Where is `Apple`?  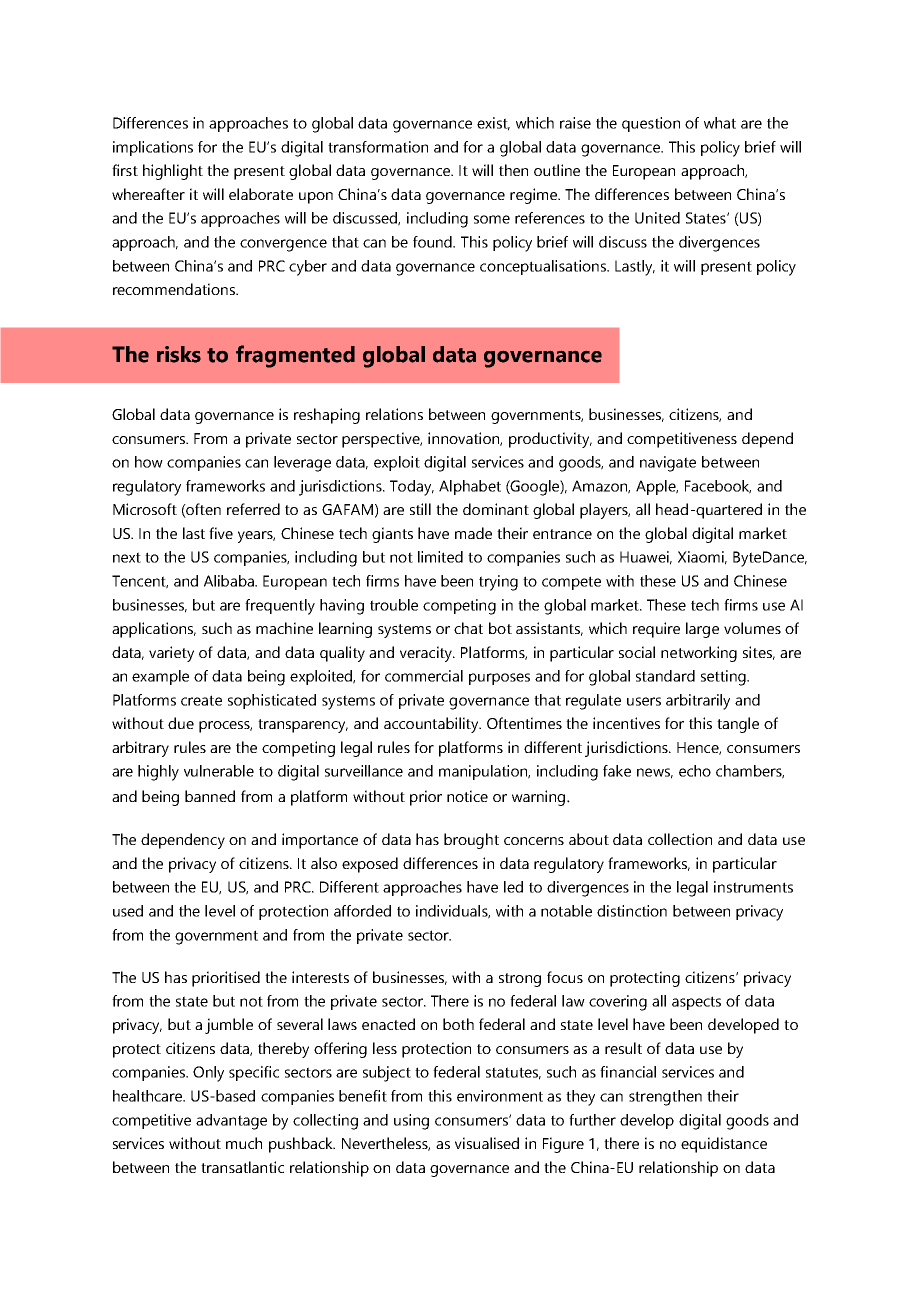 Apple is located at coordinates (657, 487).
